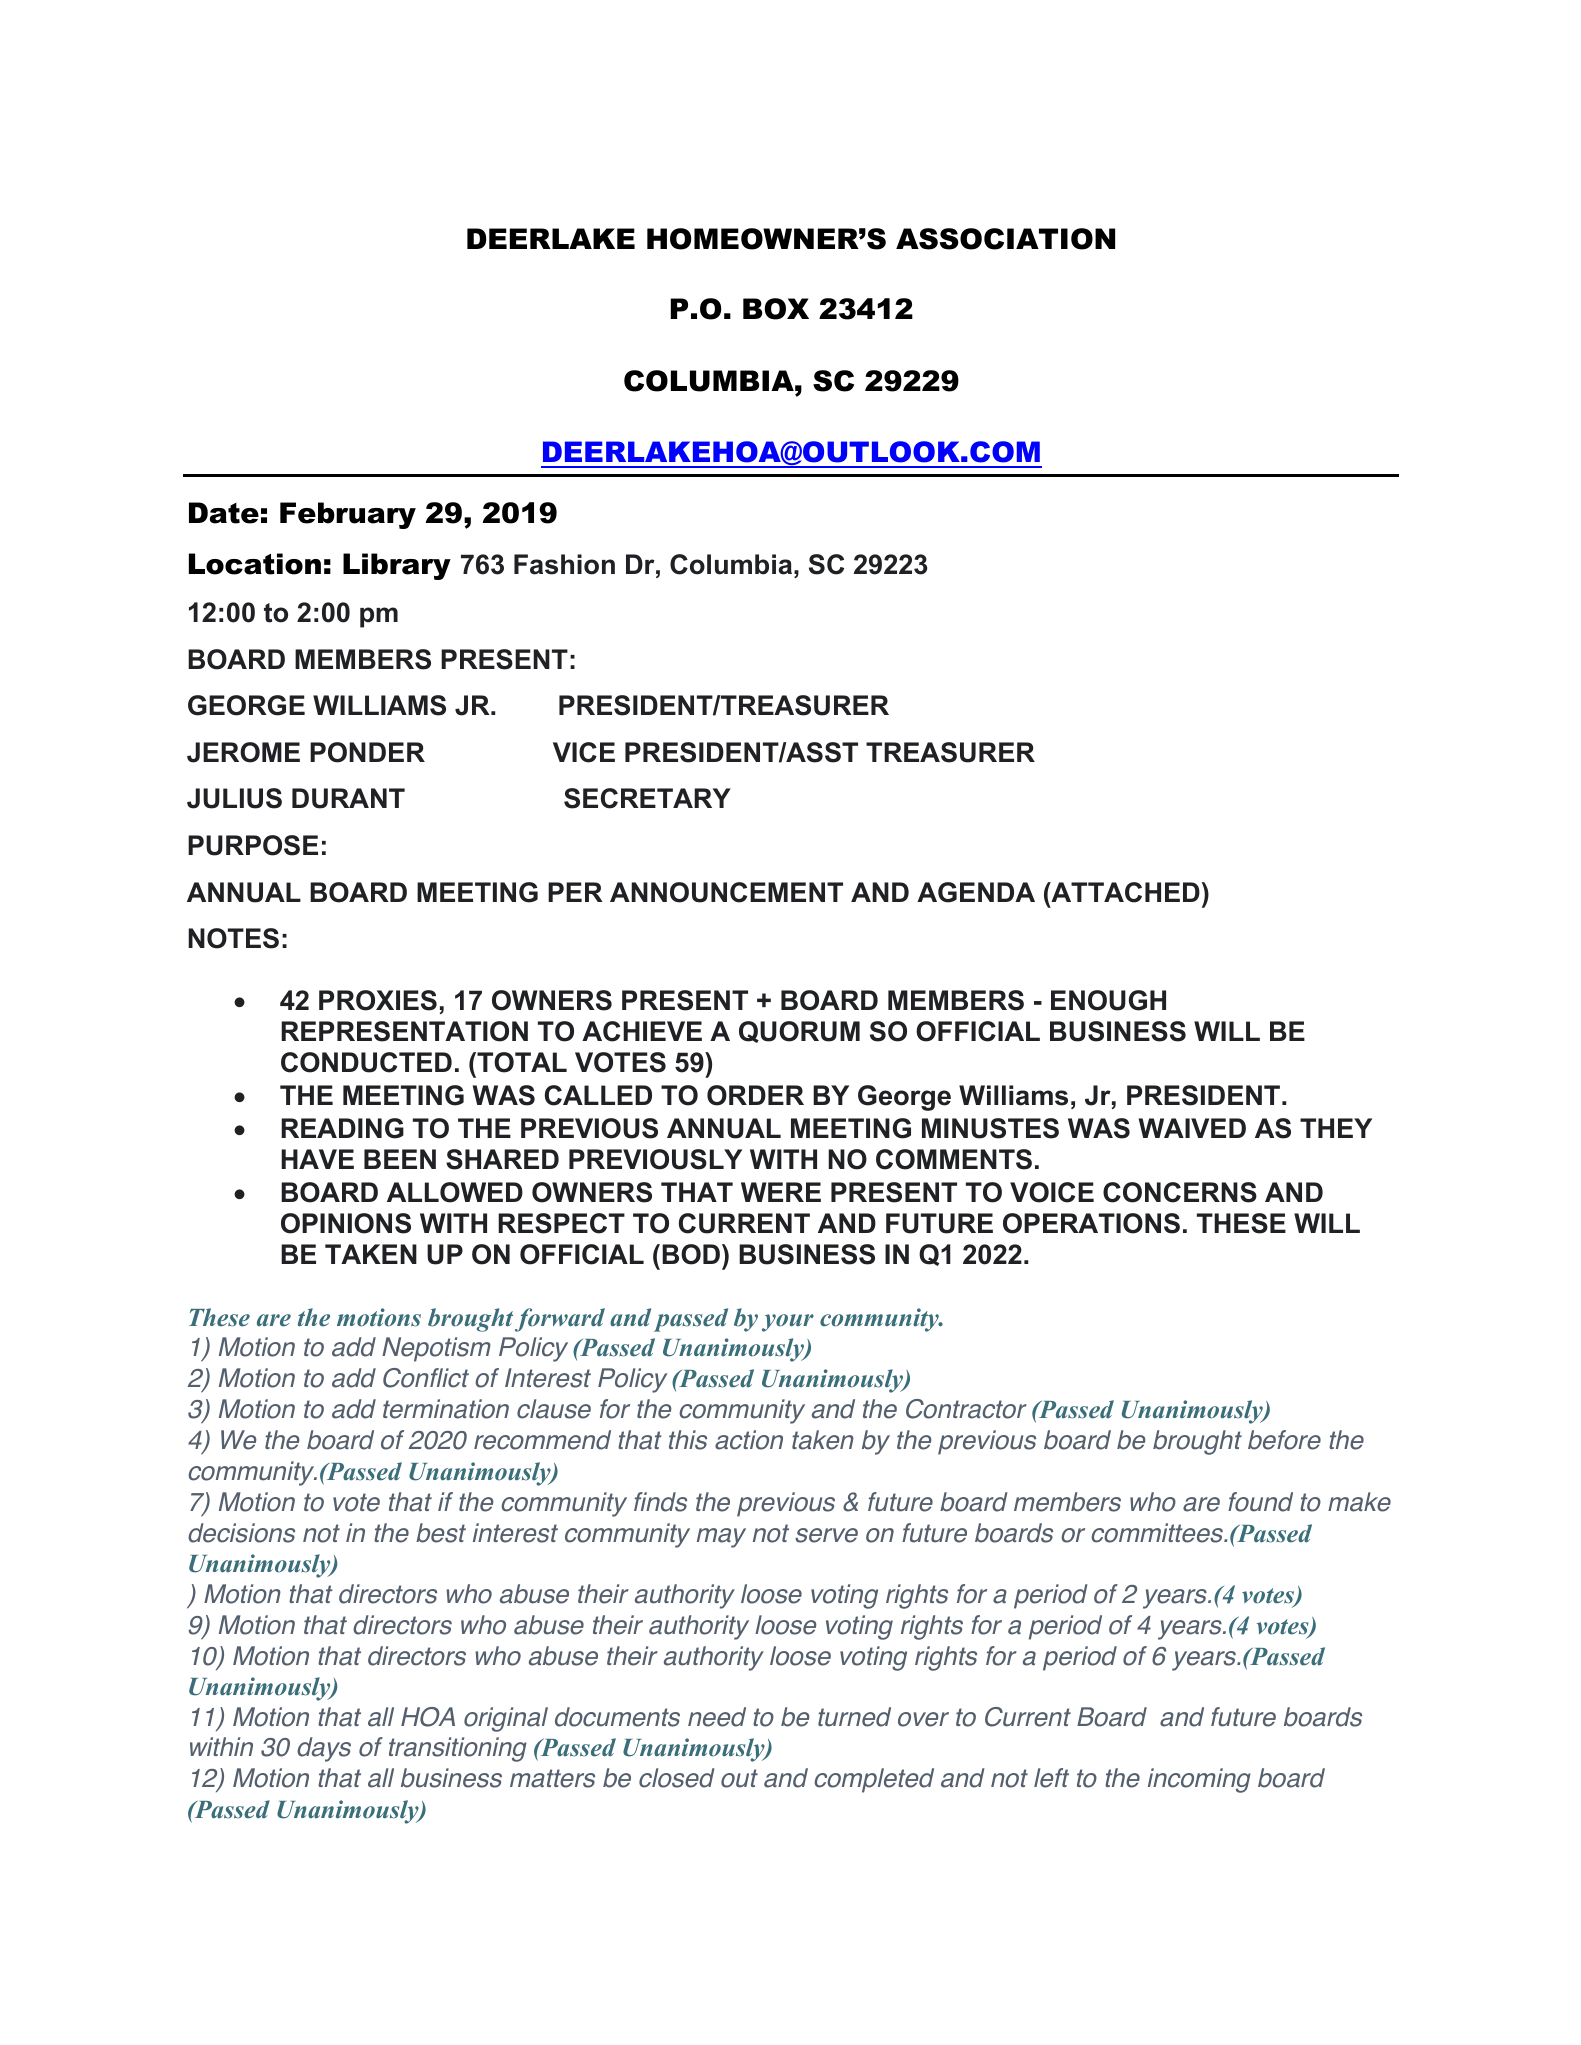  I want to click on AGENDA, so click(976, 892).
